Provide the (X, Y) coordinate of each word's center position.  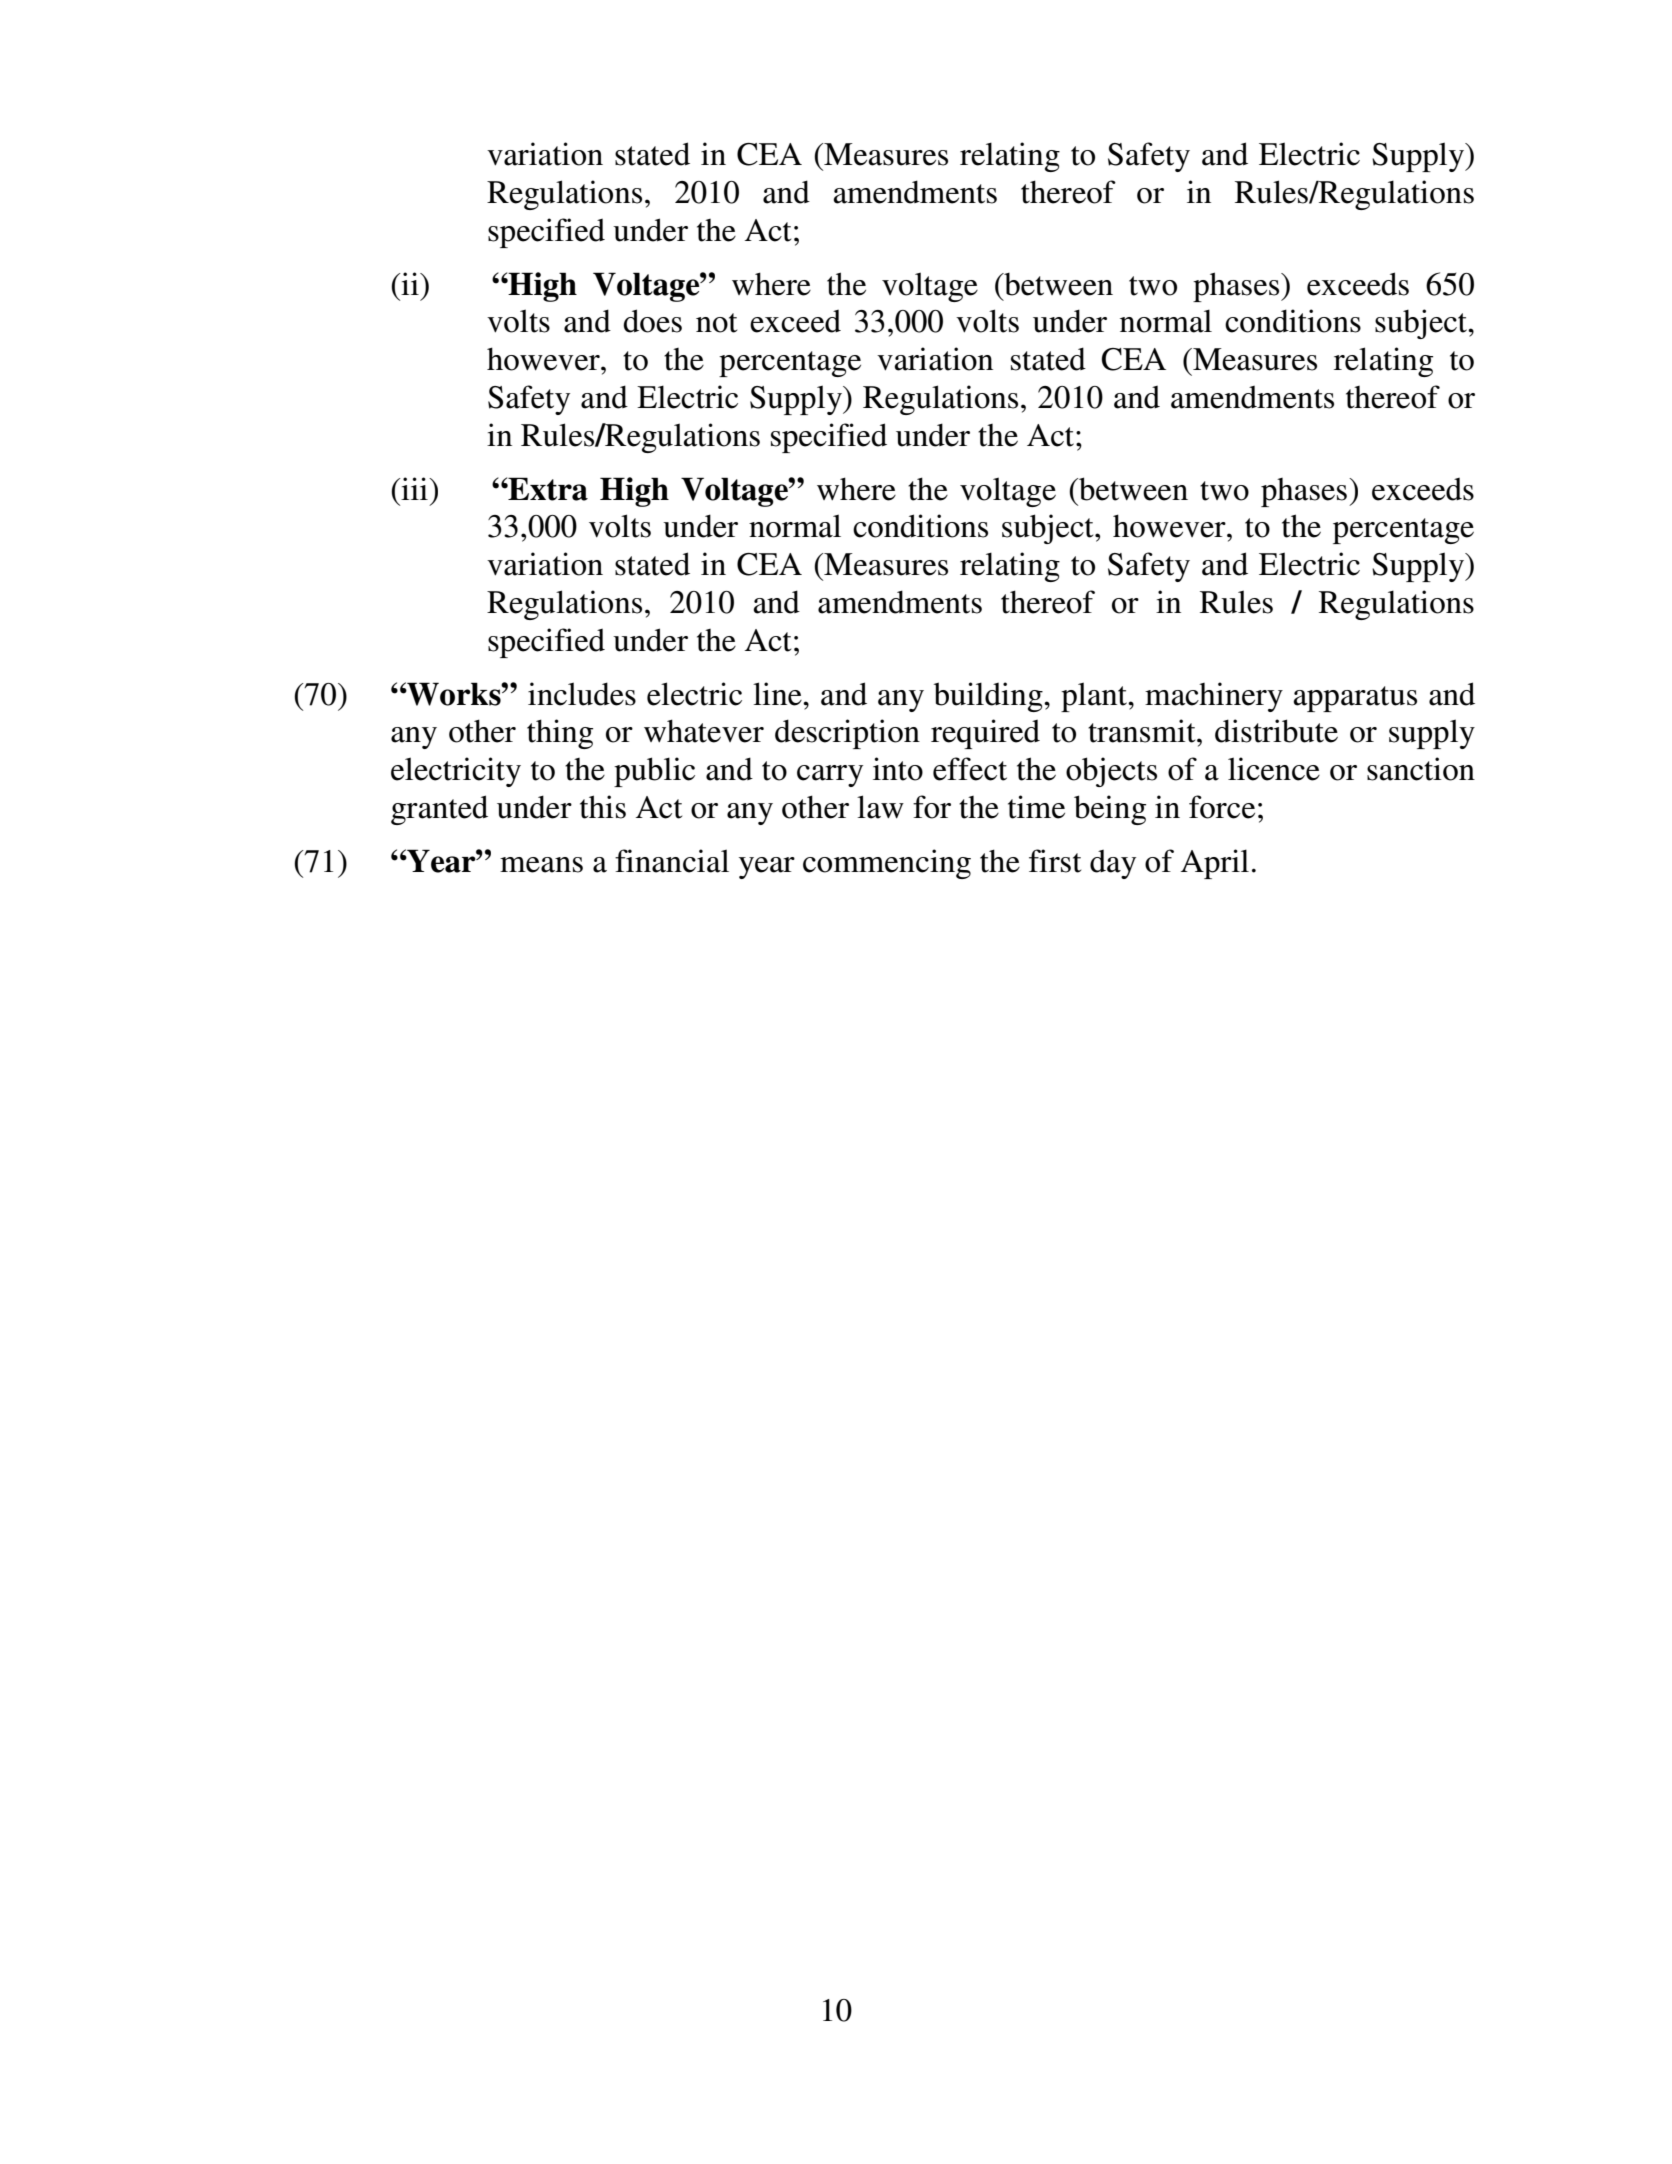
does (652, 321)
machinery (1214, 697)
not (716, 323)
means (541, 865)
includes (582, 694)
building (989, 697)
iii (414, 488)
